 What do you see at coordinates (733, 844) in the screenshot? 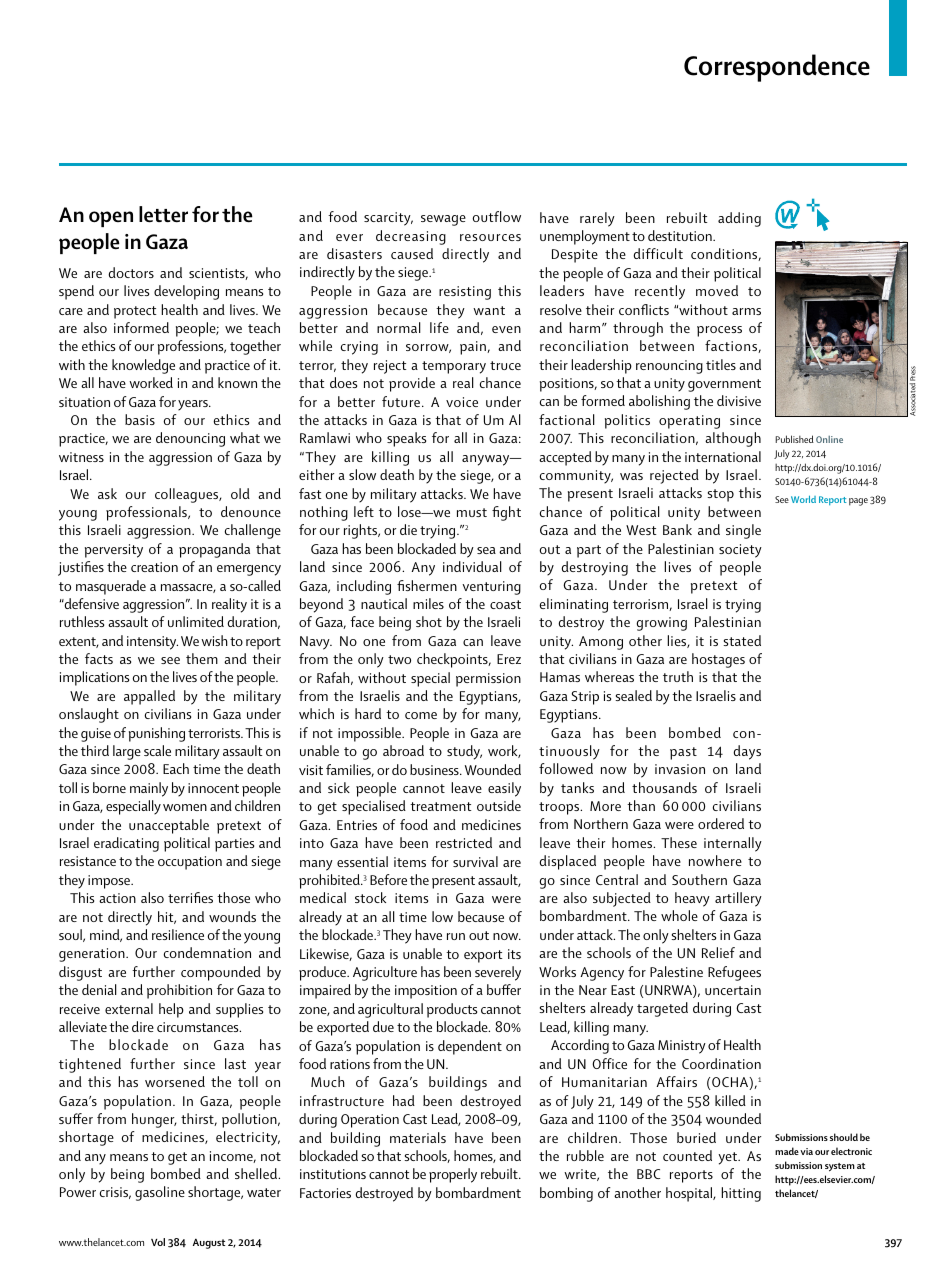
I see `internally` at bounding box center [733, 844].
